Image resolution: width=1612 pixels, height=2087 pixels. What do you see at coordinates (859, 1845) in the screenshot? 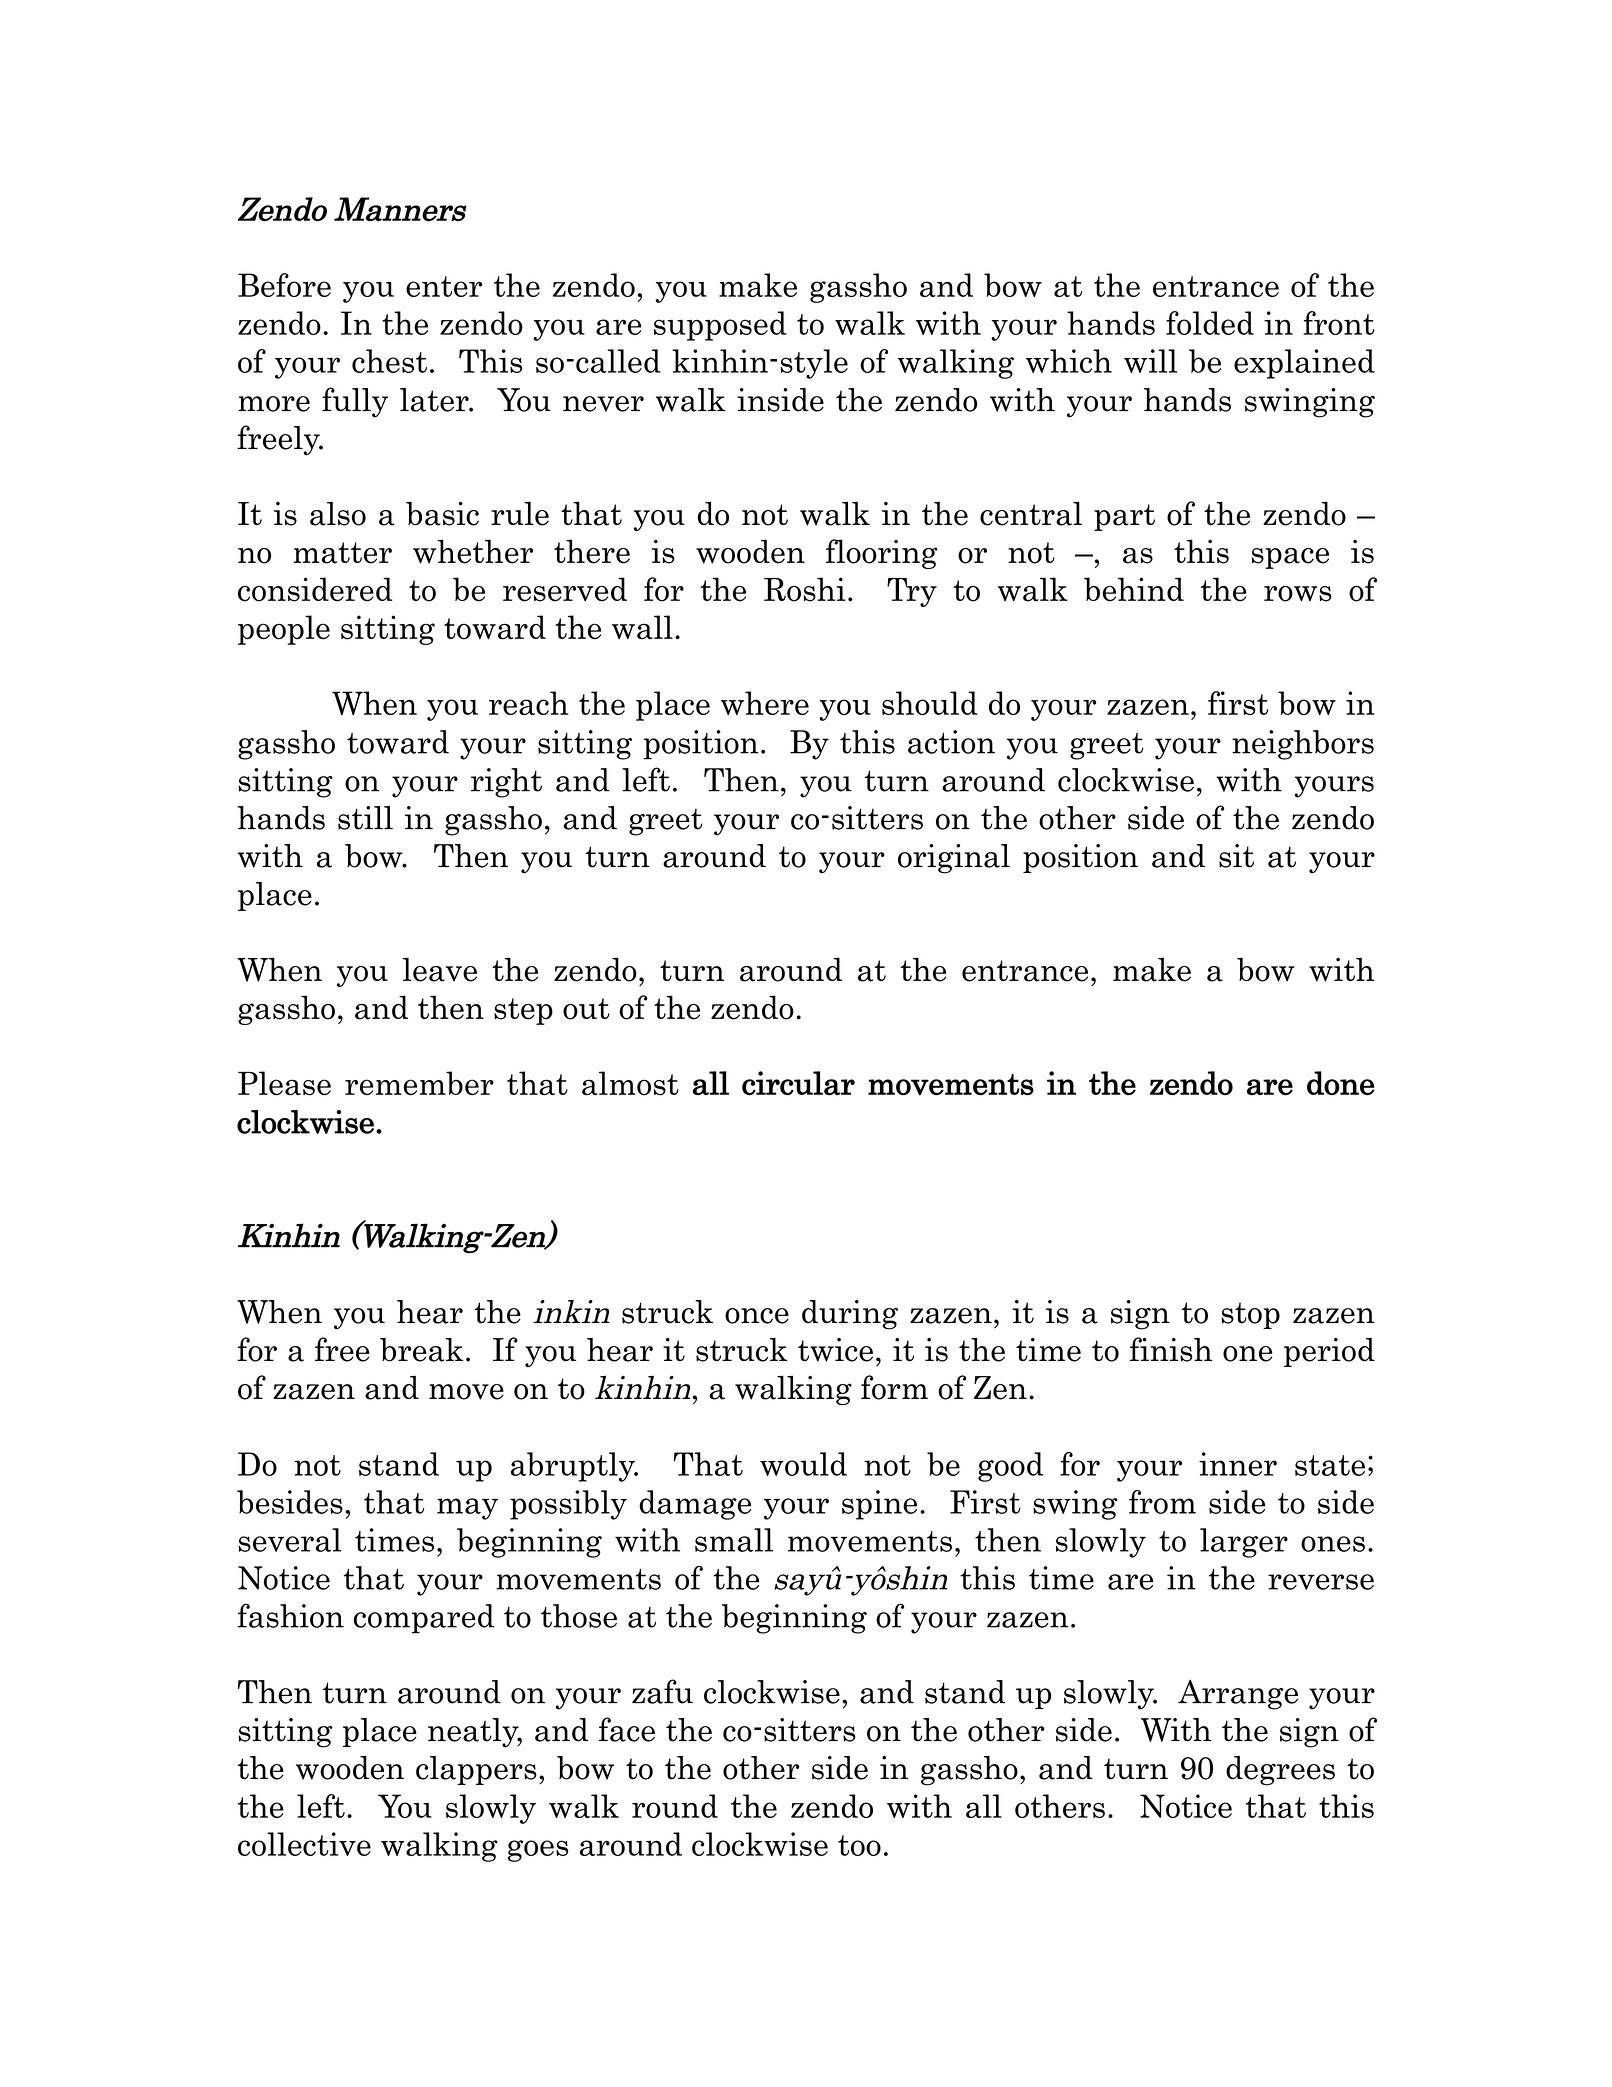
I see `too` at bounding box center [859, 1845].
